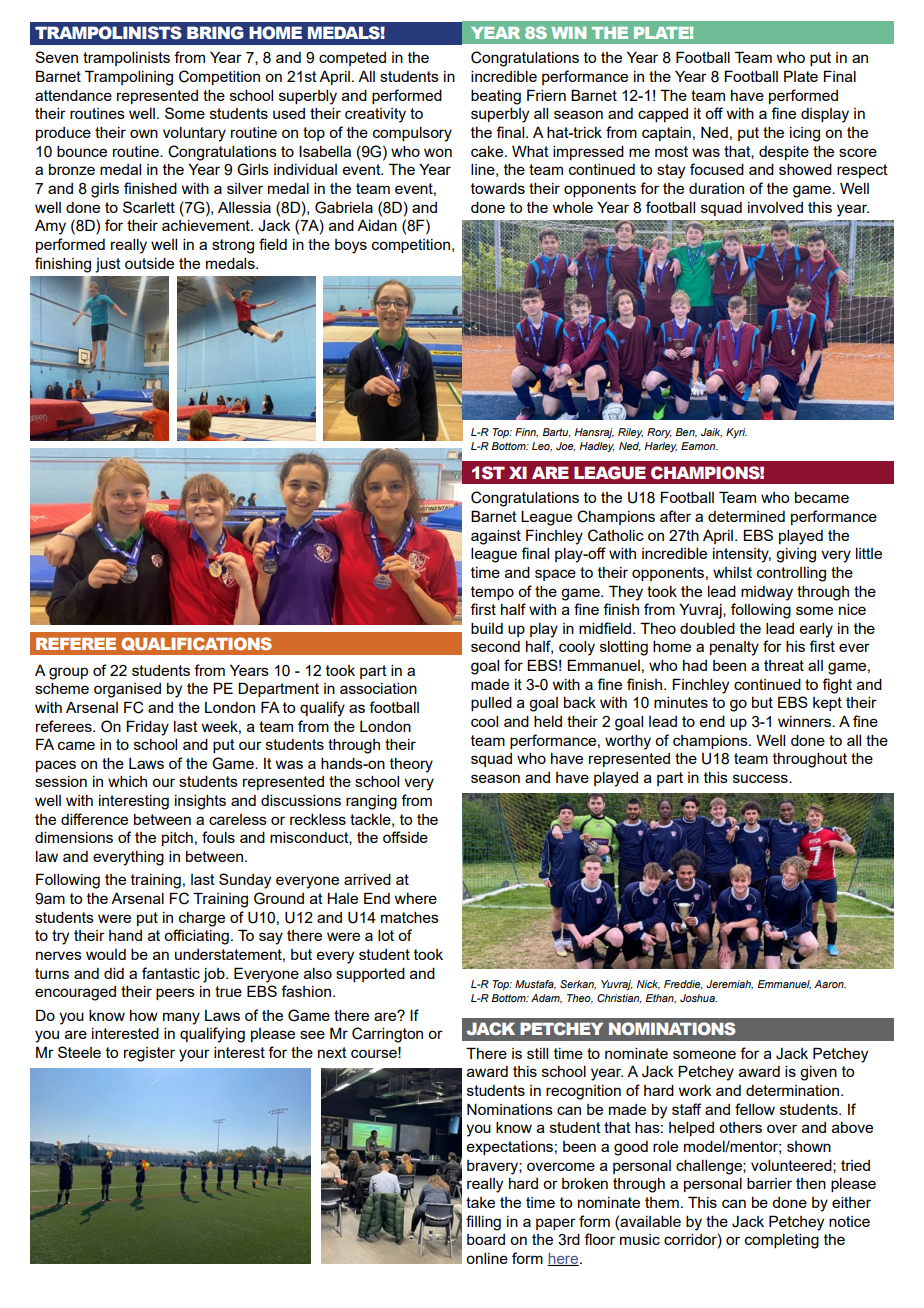 This page has height=1308, width=924. What do you see at coordinates (830, 984) in the page?
I see `Aaron` at bounding box center [830, 984].
